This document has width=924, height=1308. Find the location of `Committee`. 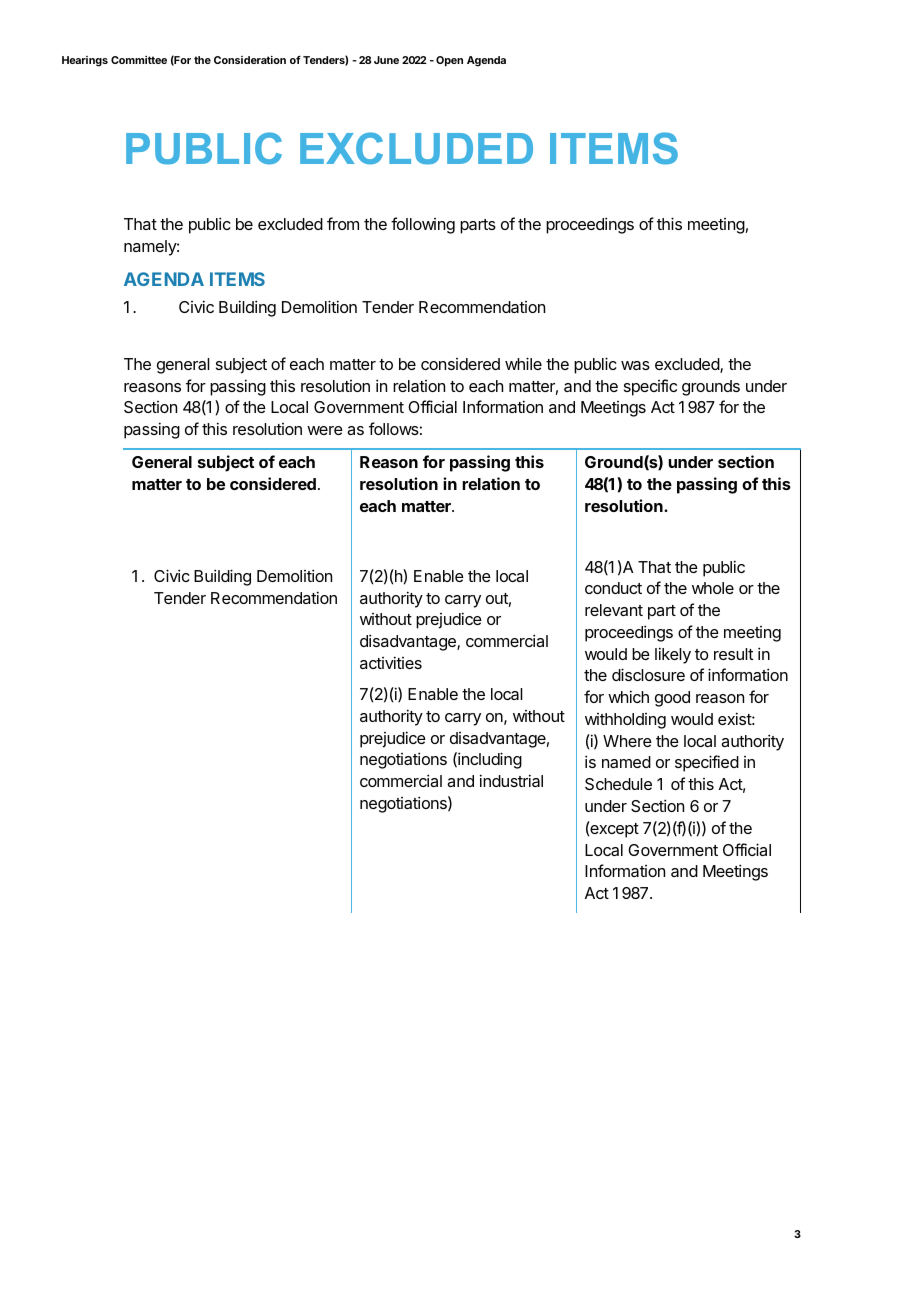

Committee is located at coordinates (139, 60).
